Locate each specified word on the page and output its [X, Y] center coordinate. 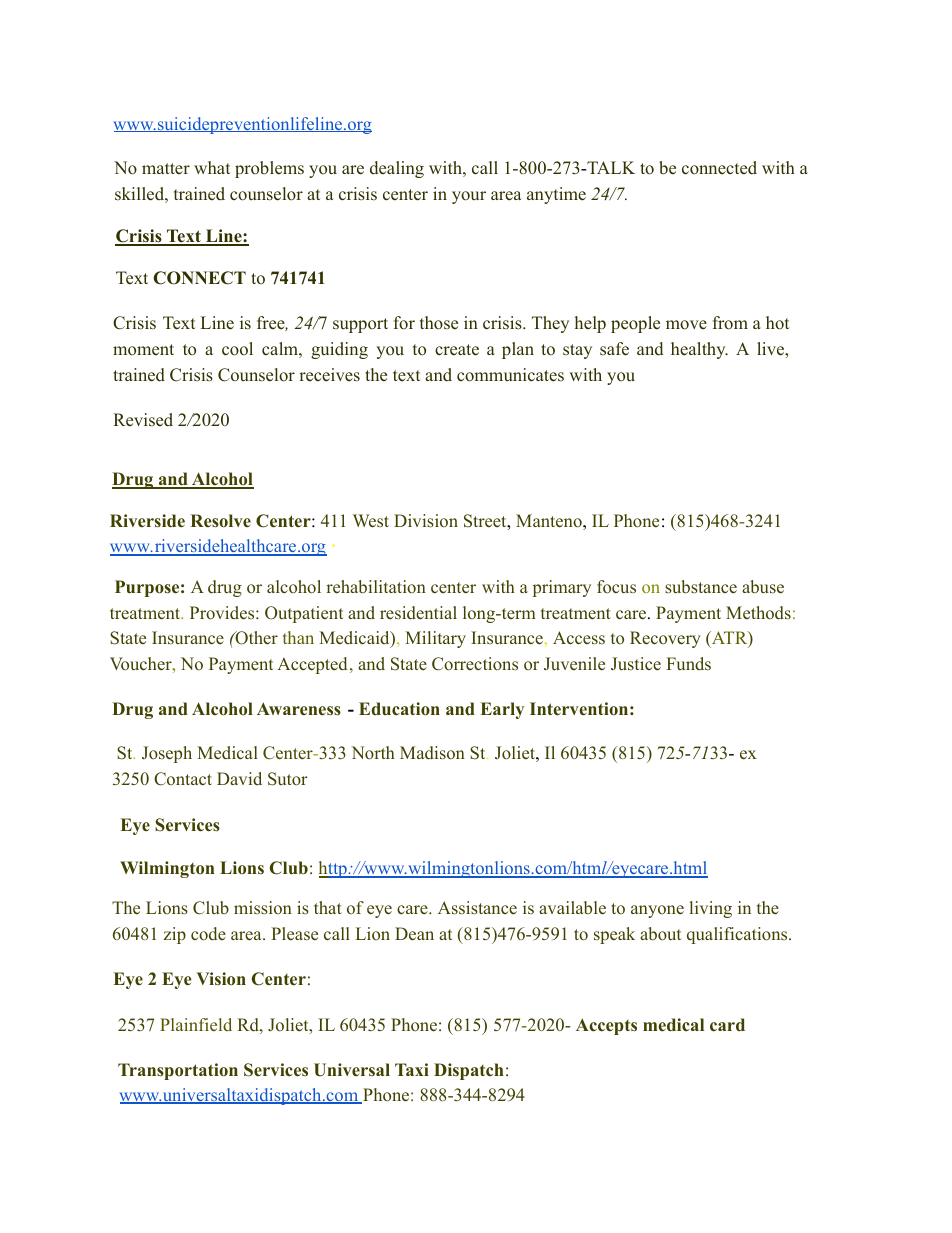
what [212, 167]
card [727, 1025]
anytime [556, 195]
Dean [414, 934]
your [469, 197]
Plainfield [196, 1024]
